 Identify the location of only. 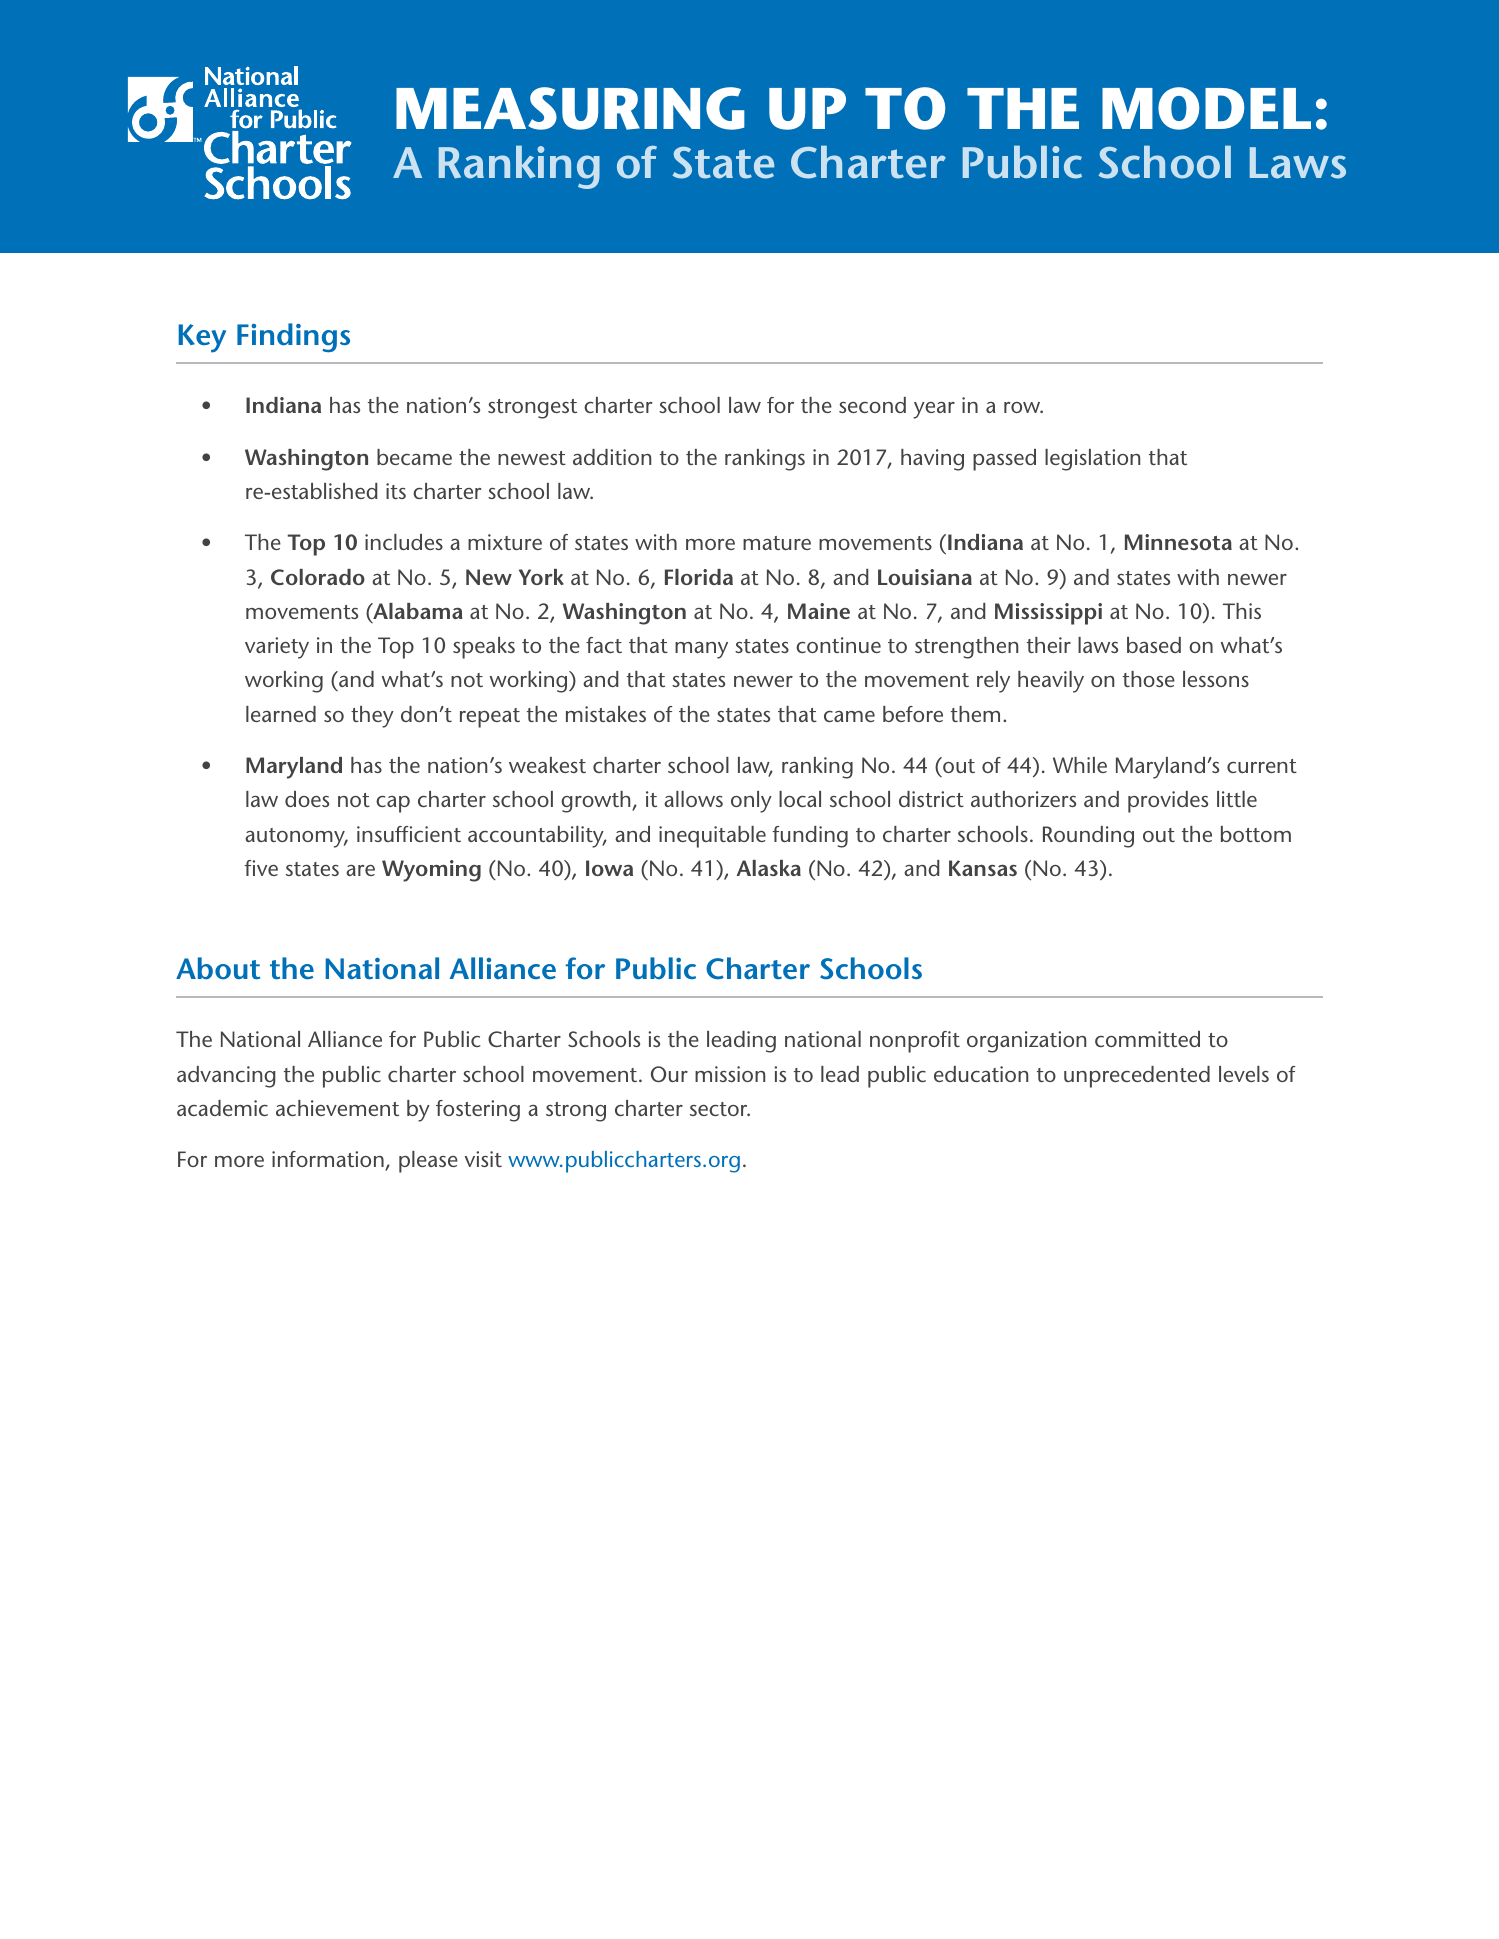
(751, 802).
